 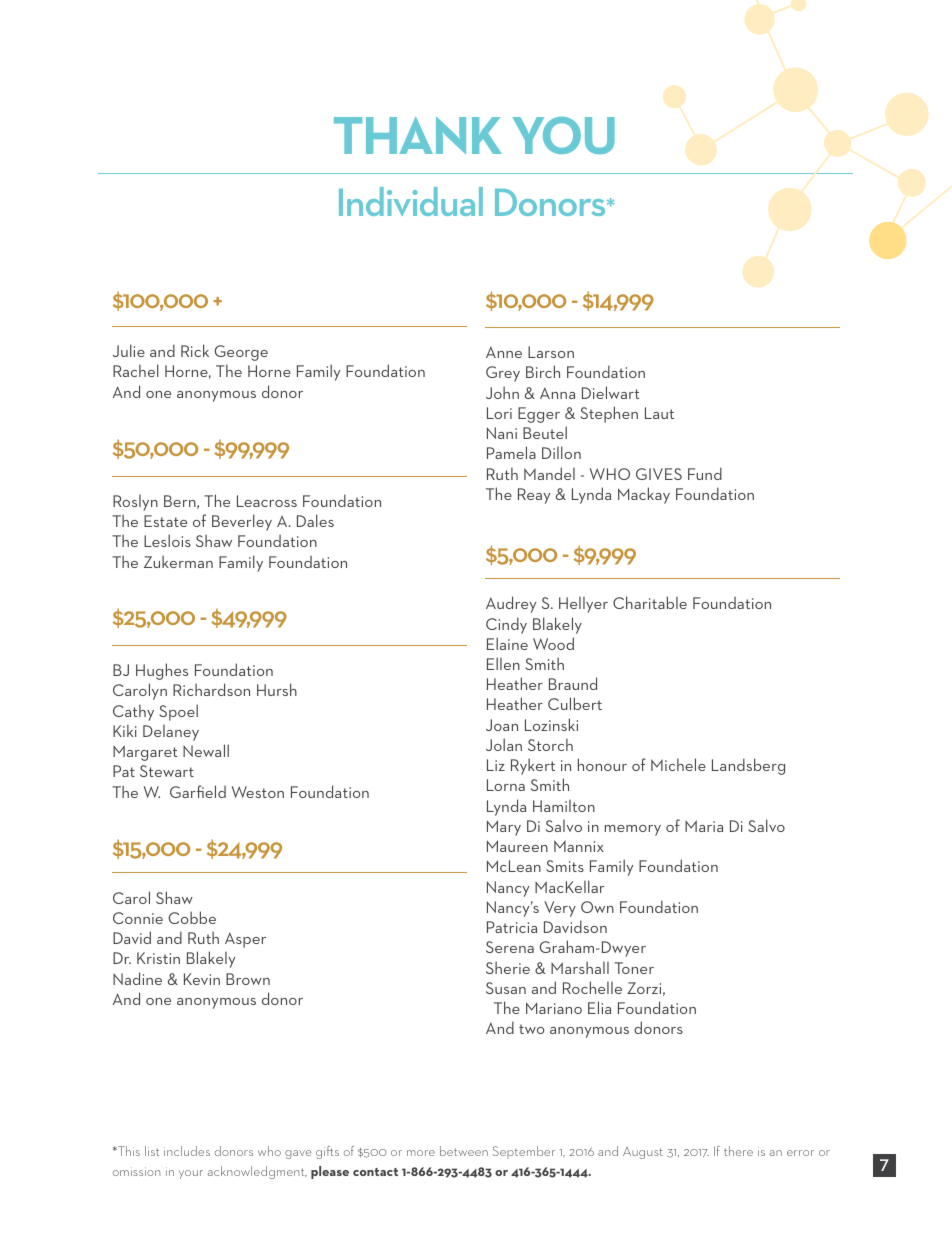 What do you see at coordinates (464, 1151) in the image?
I see `between` at bounding box center [464, 1151].
